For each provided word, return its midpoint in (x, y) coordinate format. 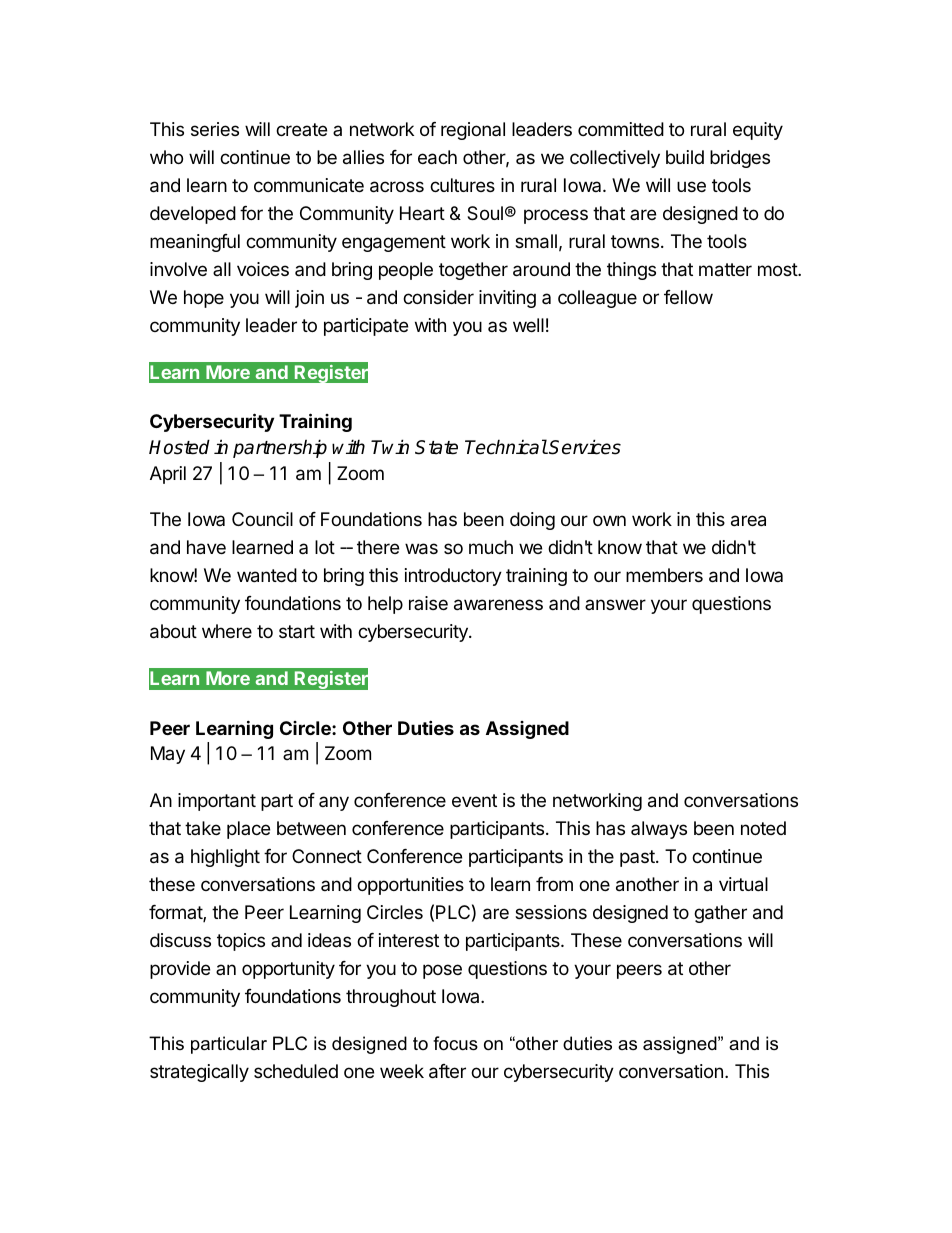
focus (455, 1043)
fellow (688, 297)
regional (473, 131)
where (227, 631)
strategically (199, 1073)
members (664, 575)
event (474, 800)
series (215, 129)
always (659, 830)
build (685, 157)
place (248, 830)
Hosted (179, 447)
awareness (498, 605)
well (528, 325)
